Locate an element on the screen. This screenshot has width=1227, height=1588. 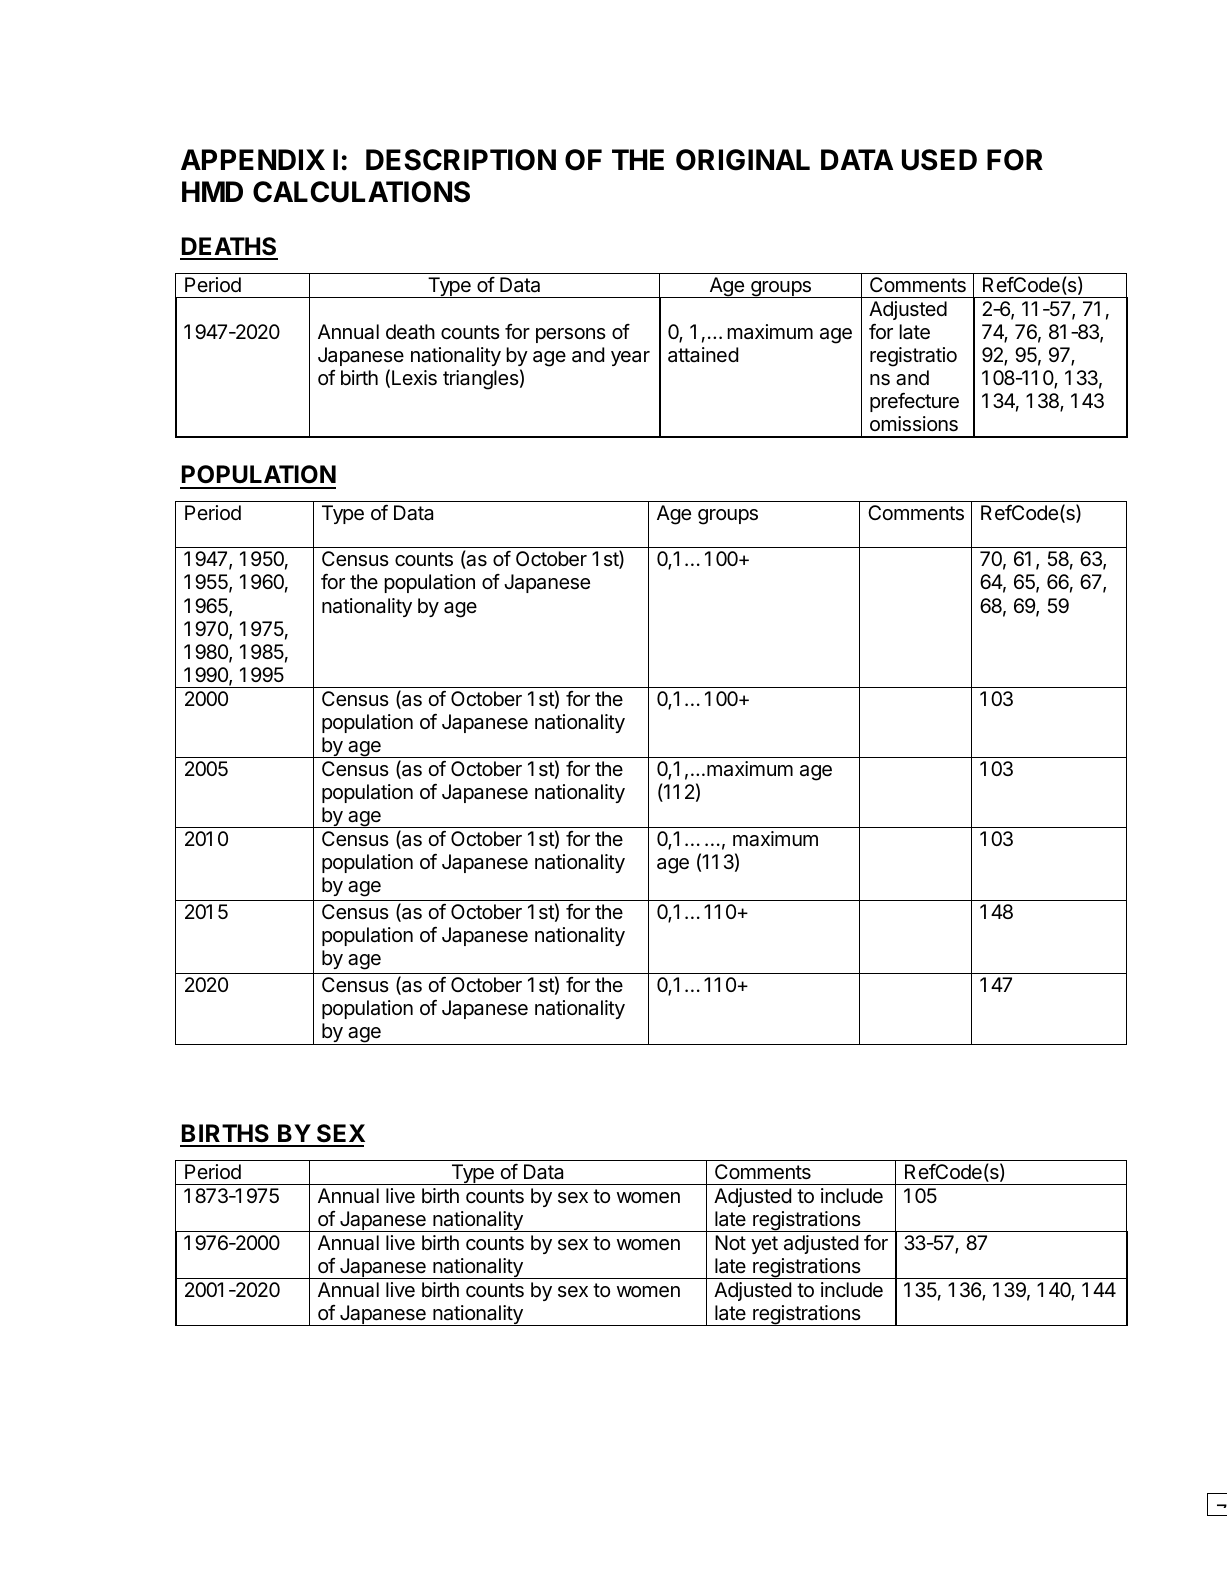
Not is located at coordinates (730, 1242).
